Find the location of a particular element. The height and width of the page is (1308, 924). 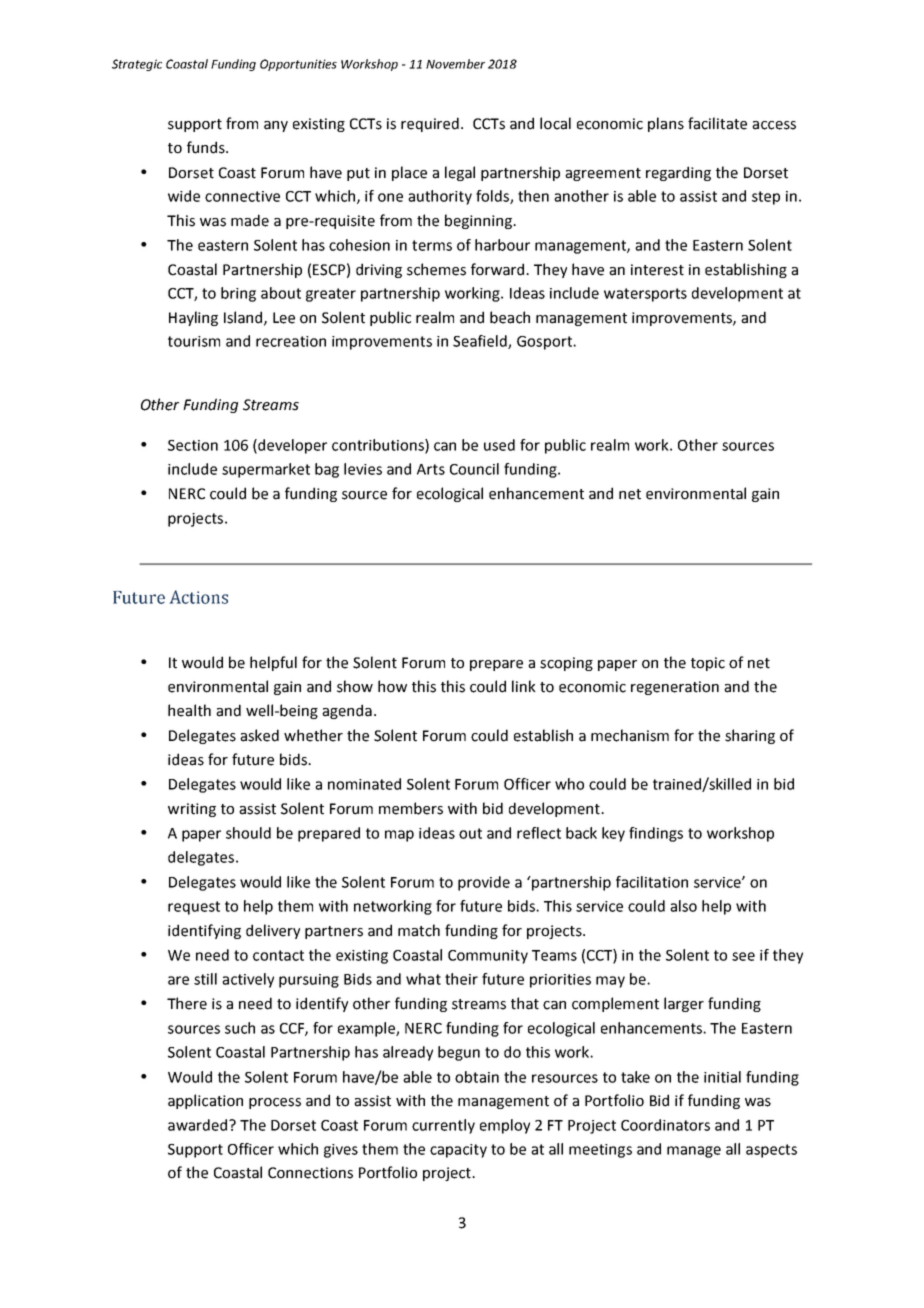

facilitate is located at coordinates (717, 123).
